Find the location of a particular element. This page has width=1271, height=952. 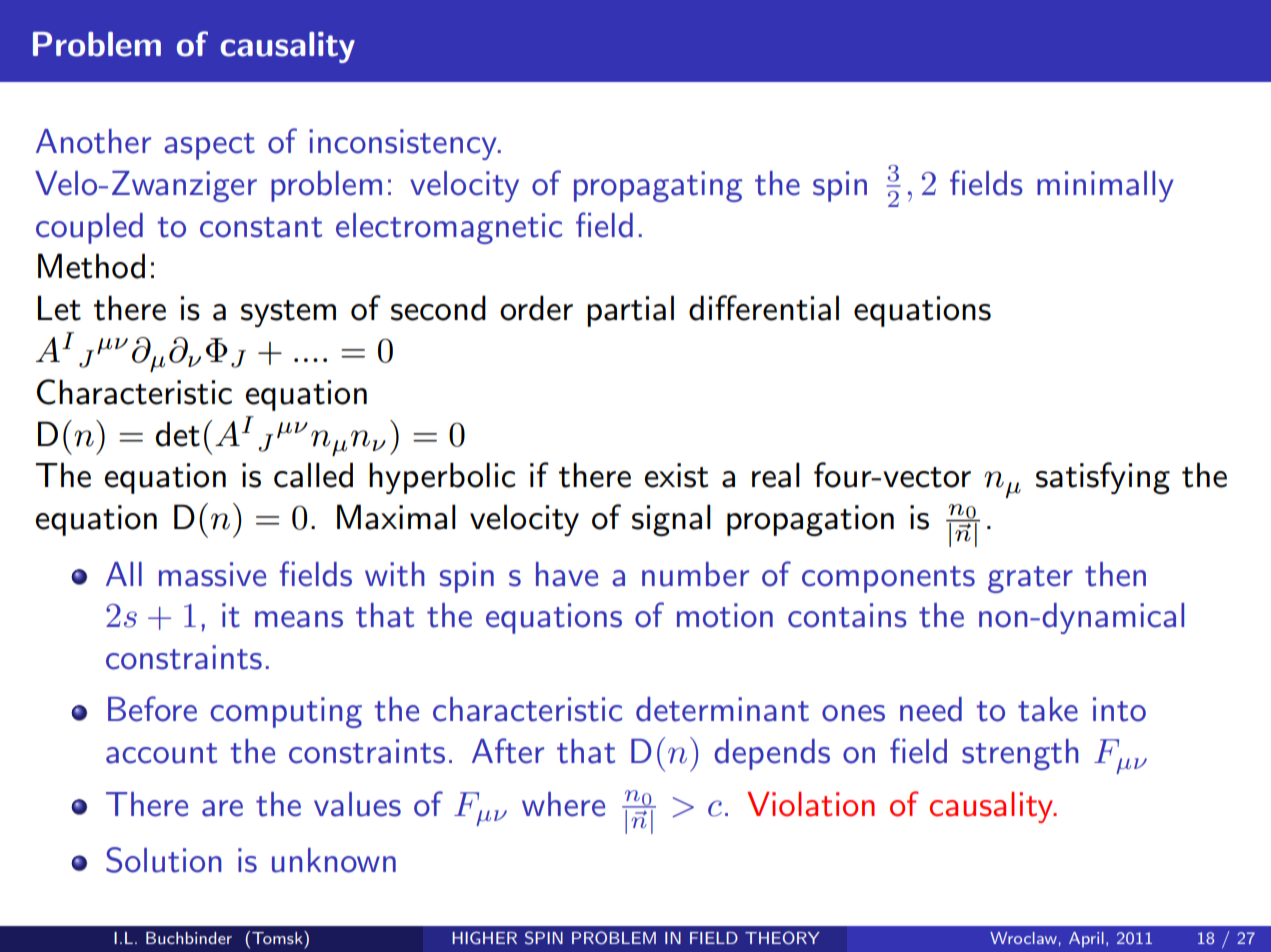

grater is located at coordinates (1030, 579).
